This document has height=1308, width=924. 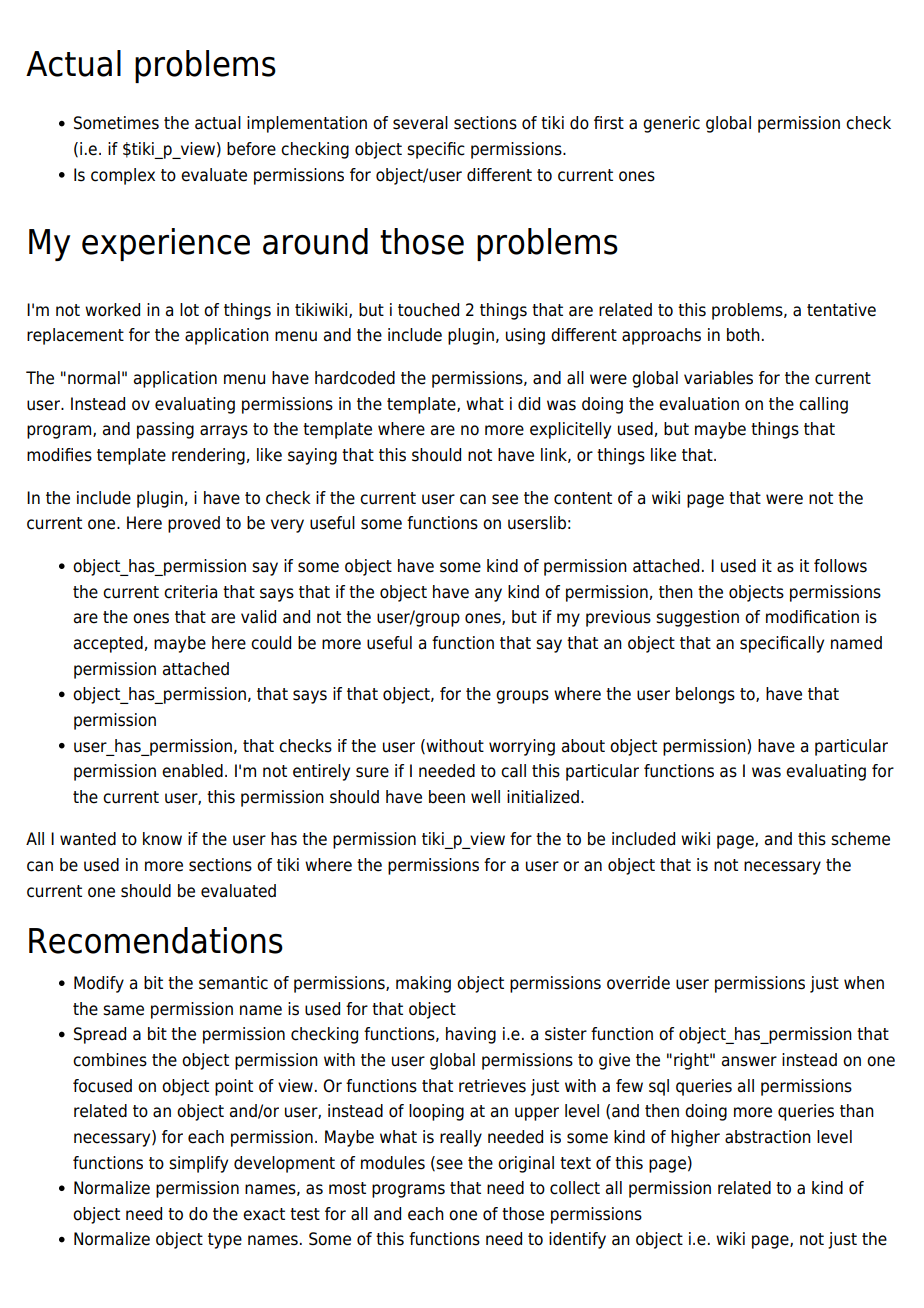 What do you see at coordinates (525, 336) in the document?
I see `using` at bounding box center [525, 336].
